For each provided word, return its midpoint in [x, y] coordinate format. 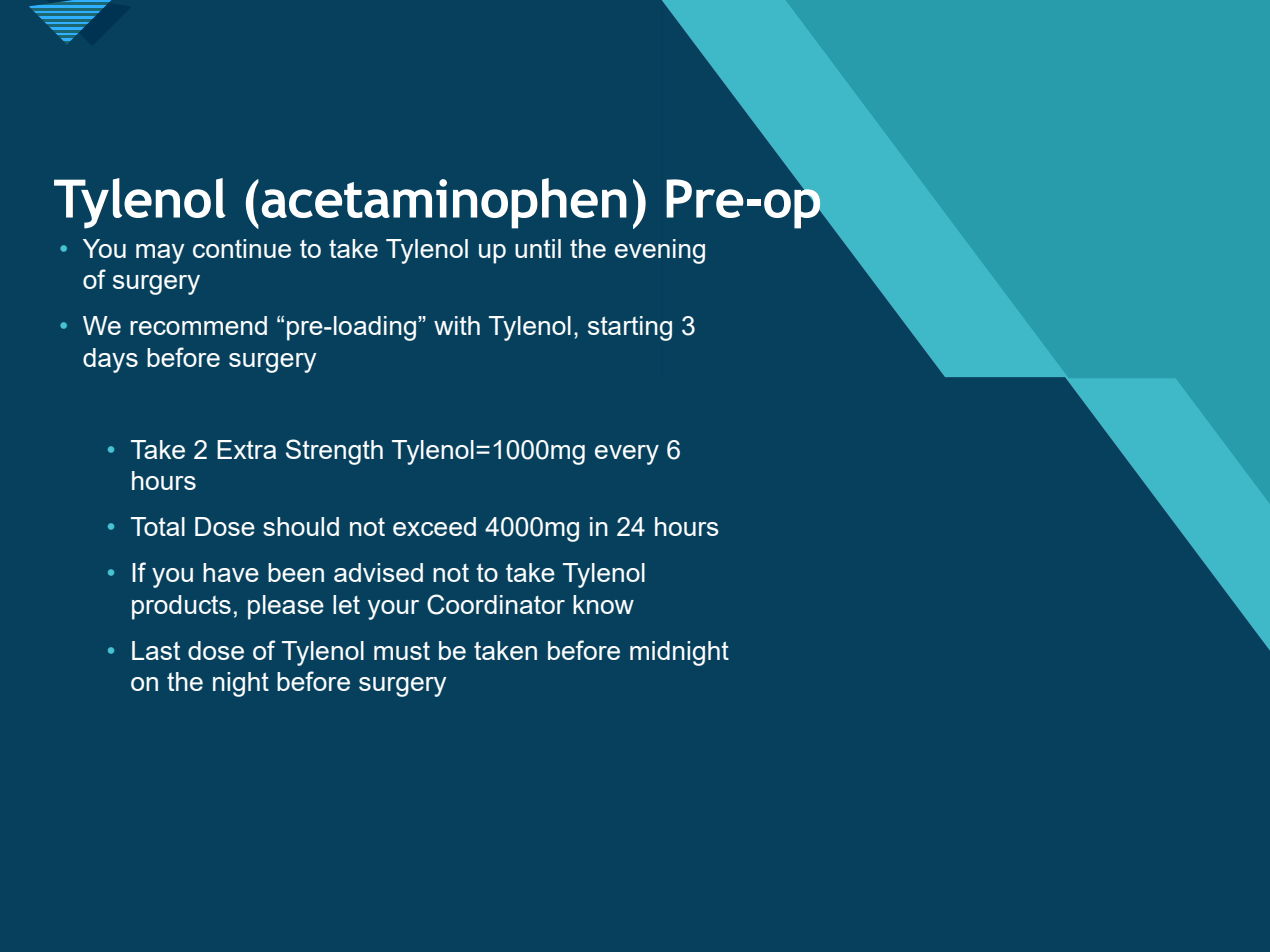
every [627, 455]
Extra [246, 449]
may [160, 254]
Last [156, 650]
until [538, 248]
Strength [334, 452]
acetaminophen [444, 203]
